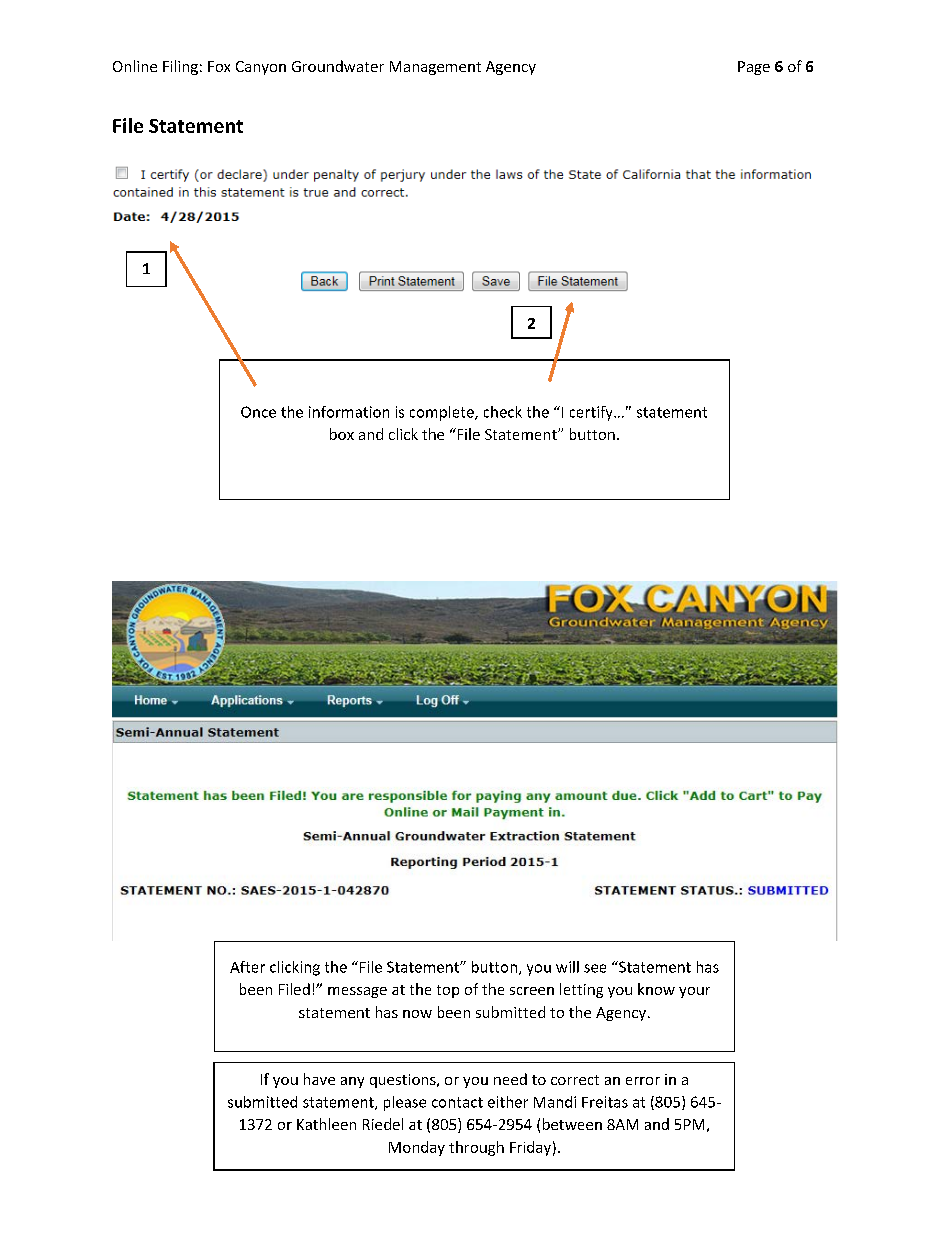 The image size is (952, 1233). What do you see at coordinates (342, 434) in the document?
I see `box` at bounding box center [342, 434].
